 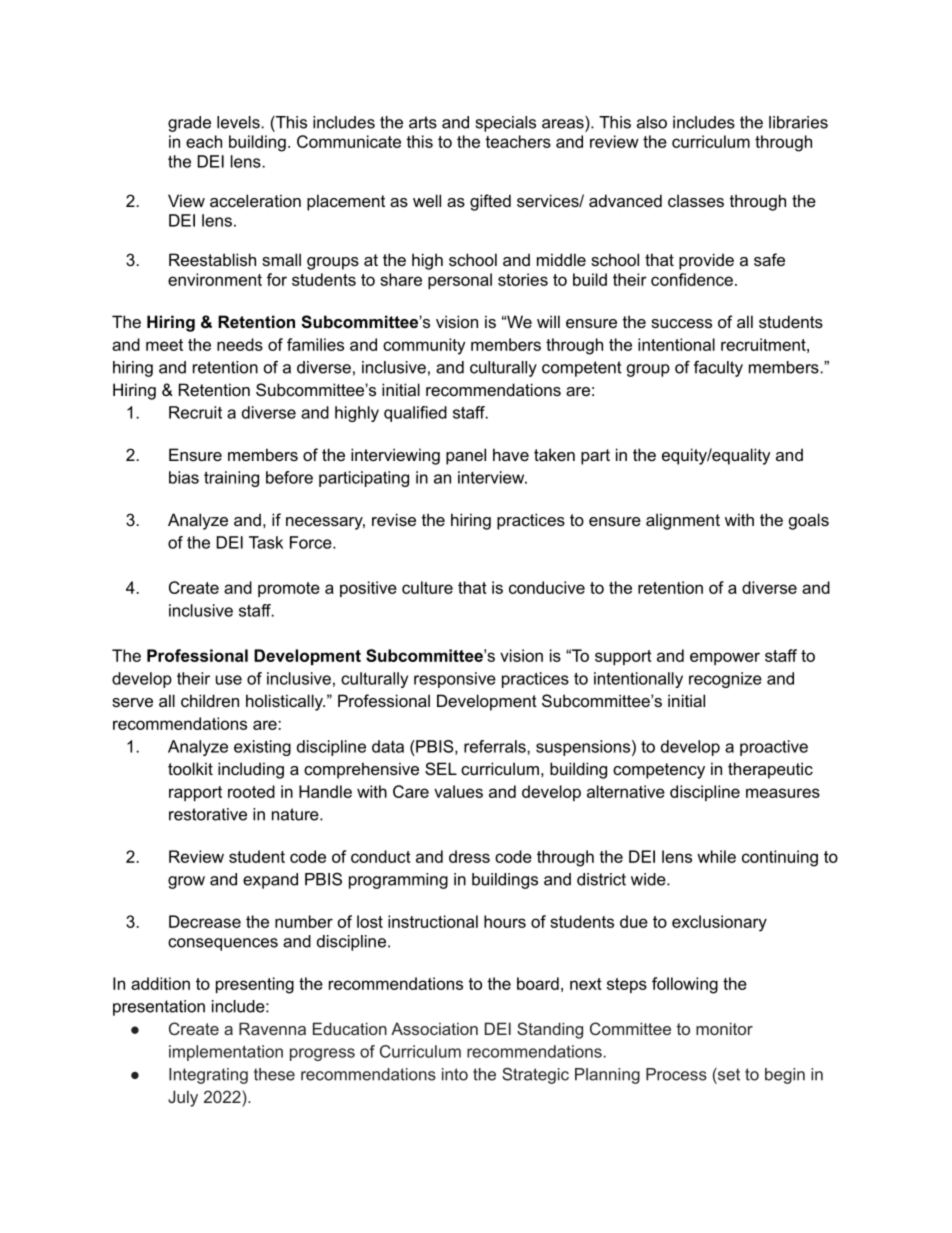 I want to click on community, so click(x=424, y=346).
